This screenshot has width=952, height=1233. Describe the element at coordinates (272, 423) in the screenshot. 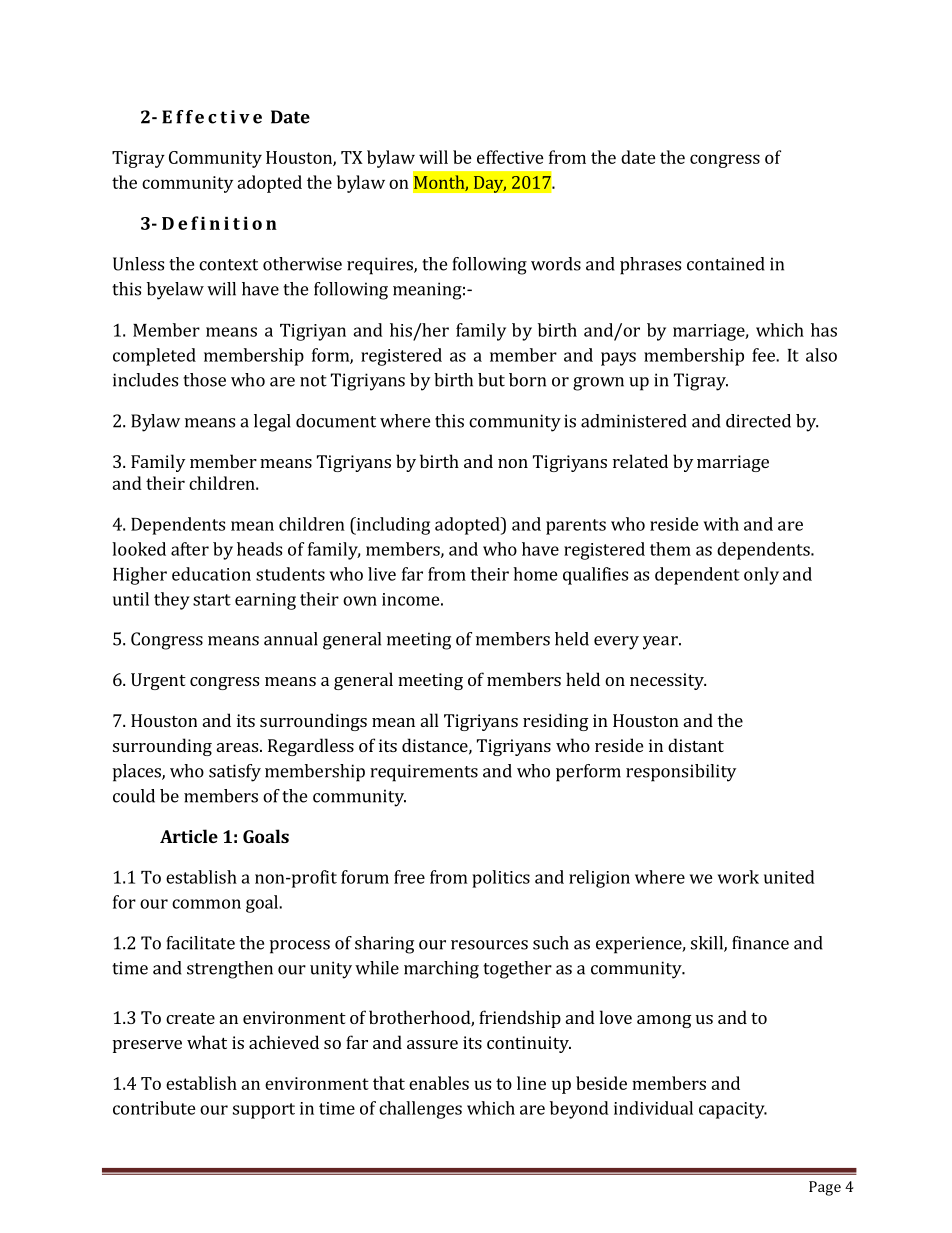

I see `legal` at that location.
